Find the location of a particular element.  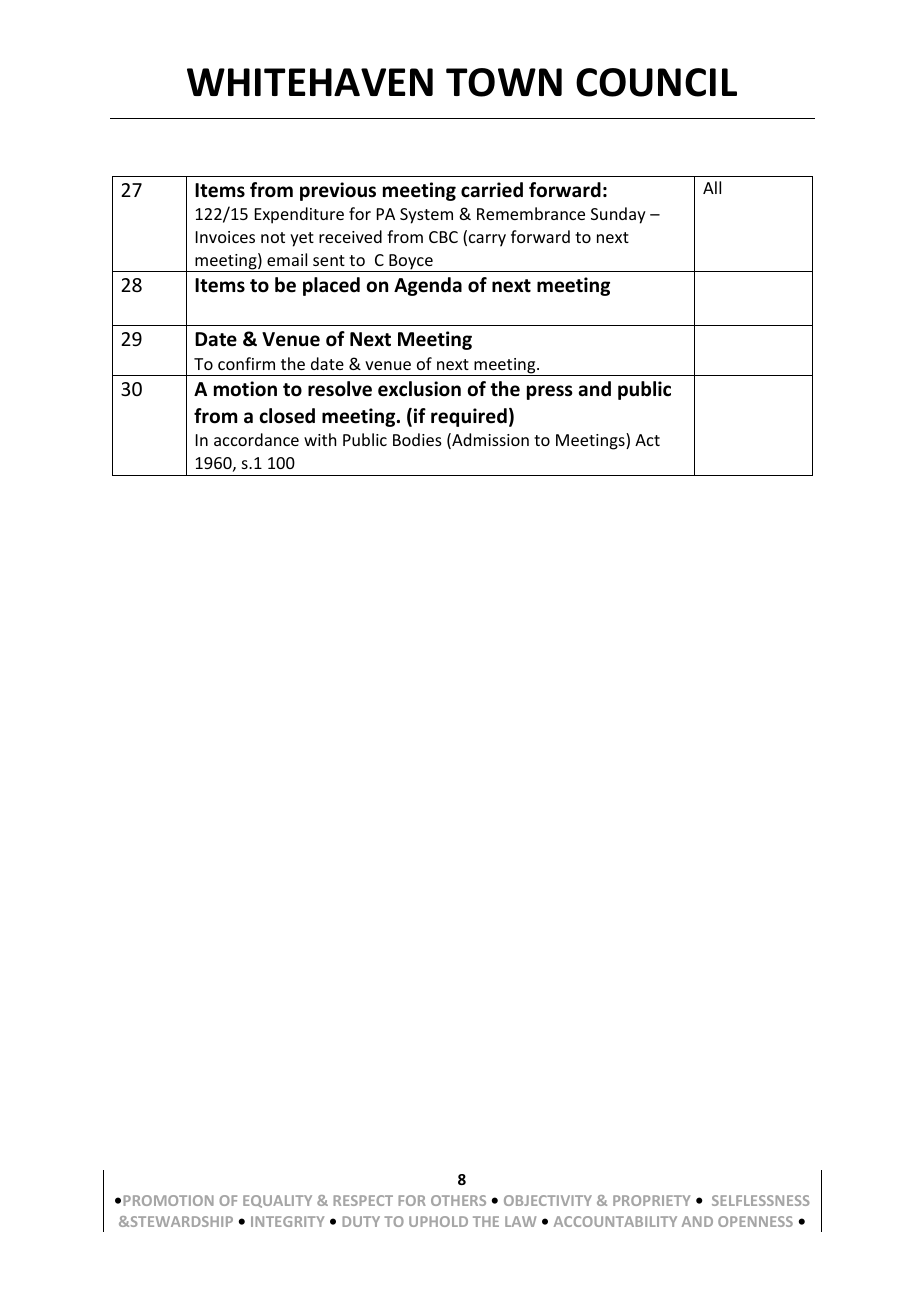

SELFLESSNESS is located at coordinates (760, 1200).
